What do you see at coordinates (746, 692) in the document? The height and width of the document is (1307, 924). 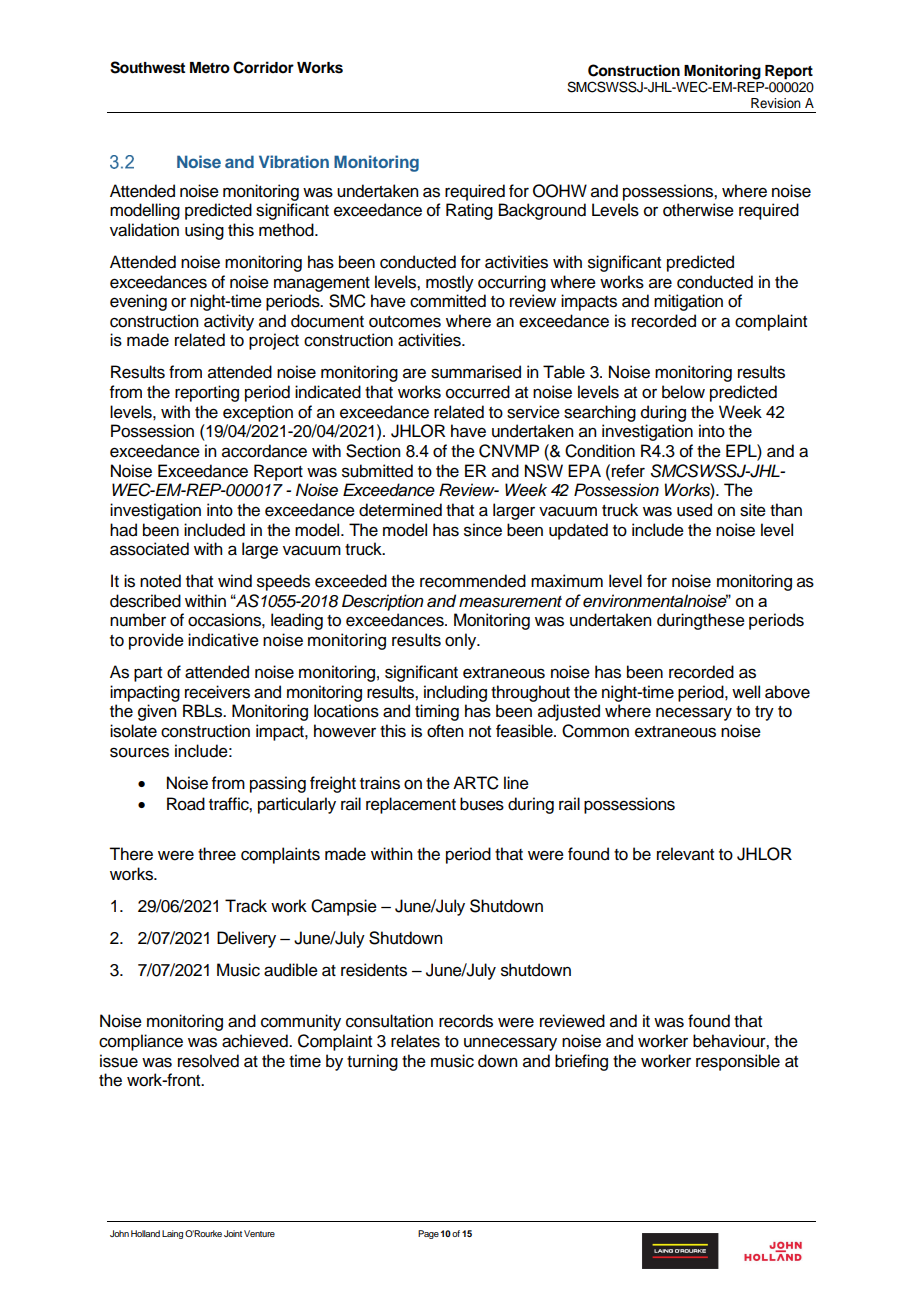 I see `well` at bounding box center [746, 692].
